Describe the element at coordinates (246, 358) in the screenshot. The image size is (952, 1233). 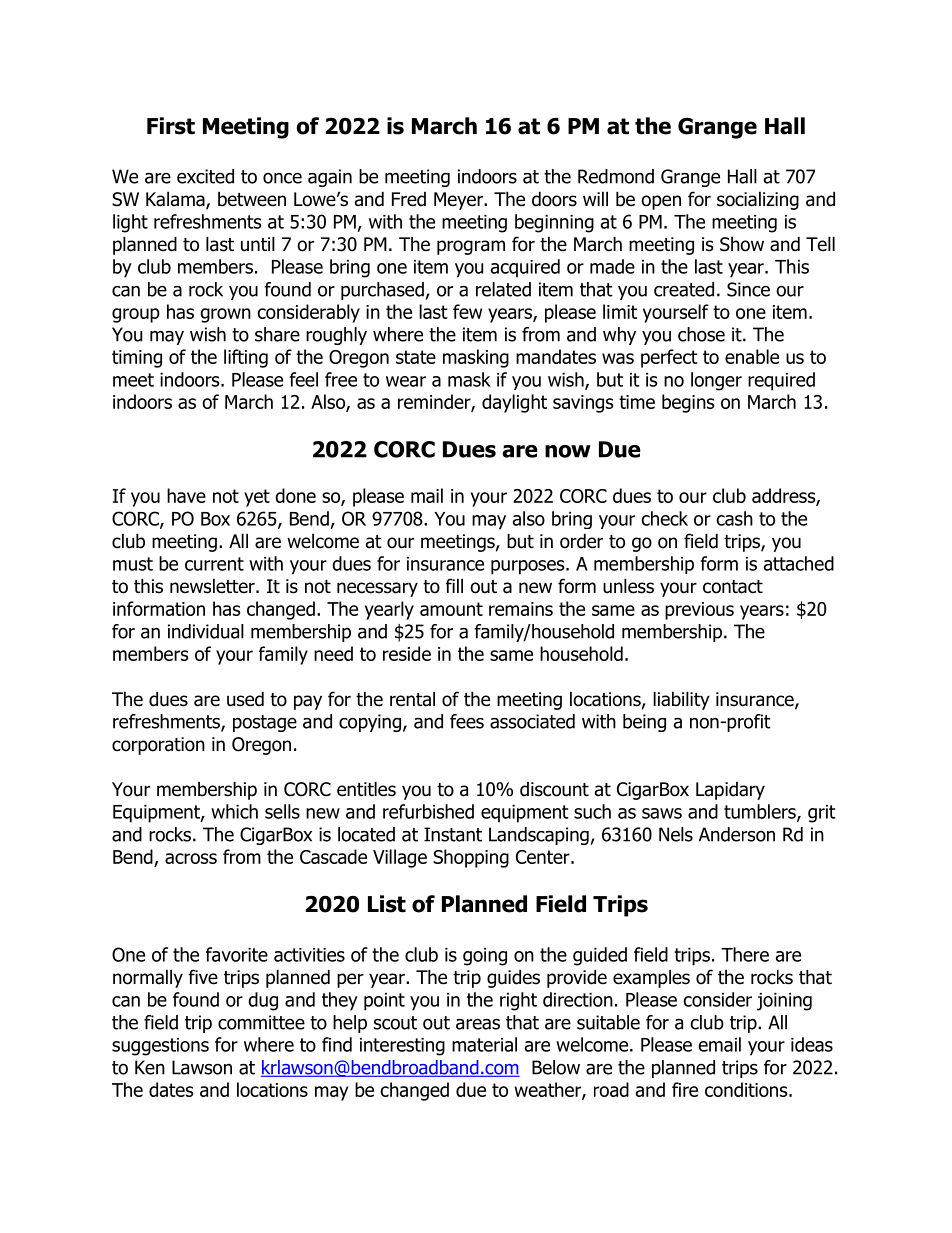
I see `lifting` at that location.
